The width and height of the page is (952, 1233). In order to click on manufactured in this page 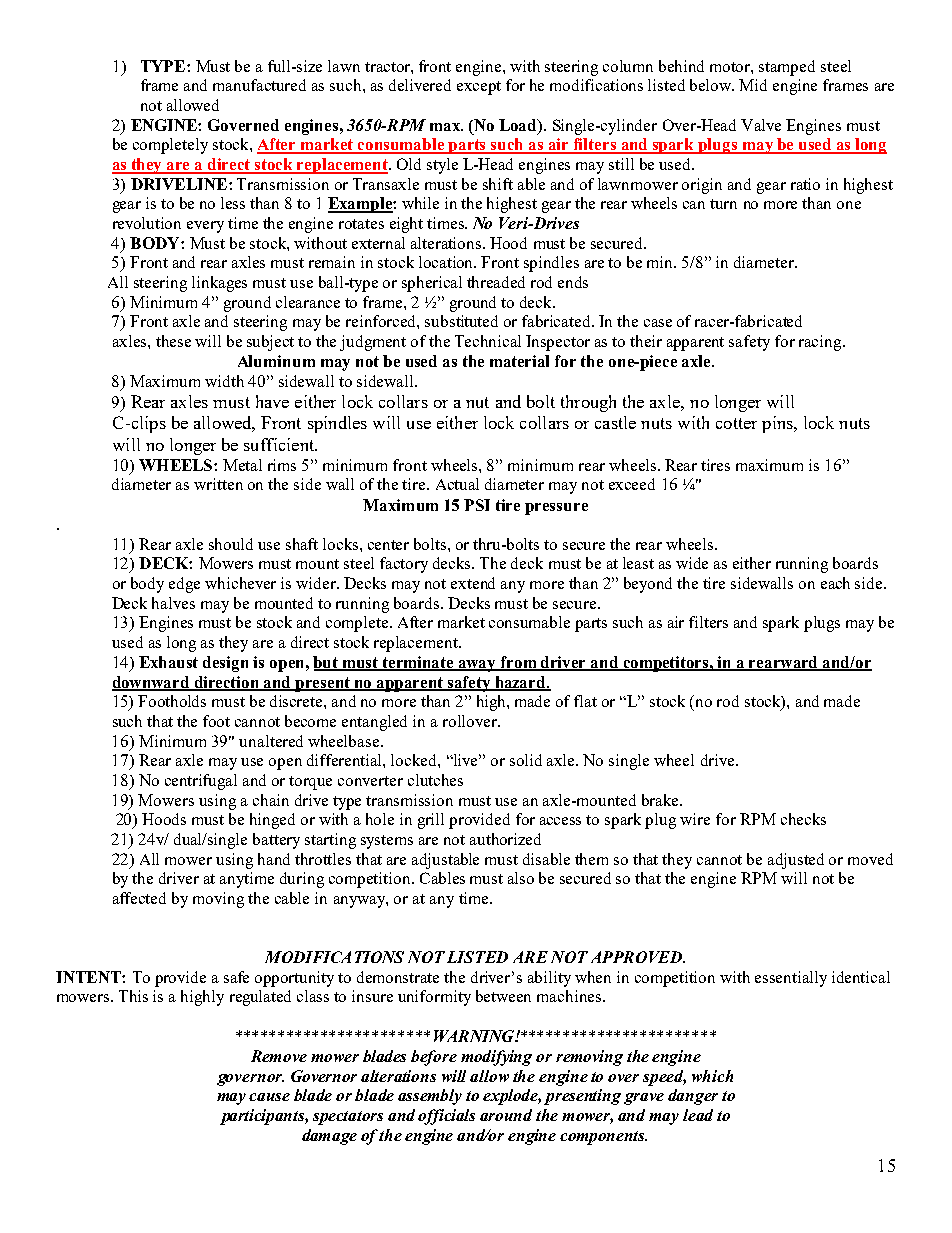, I will do `click(259, 85)`.
